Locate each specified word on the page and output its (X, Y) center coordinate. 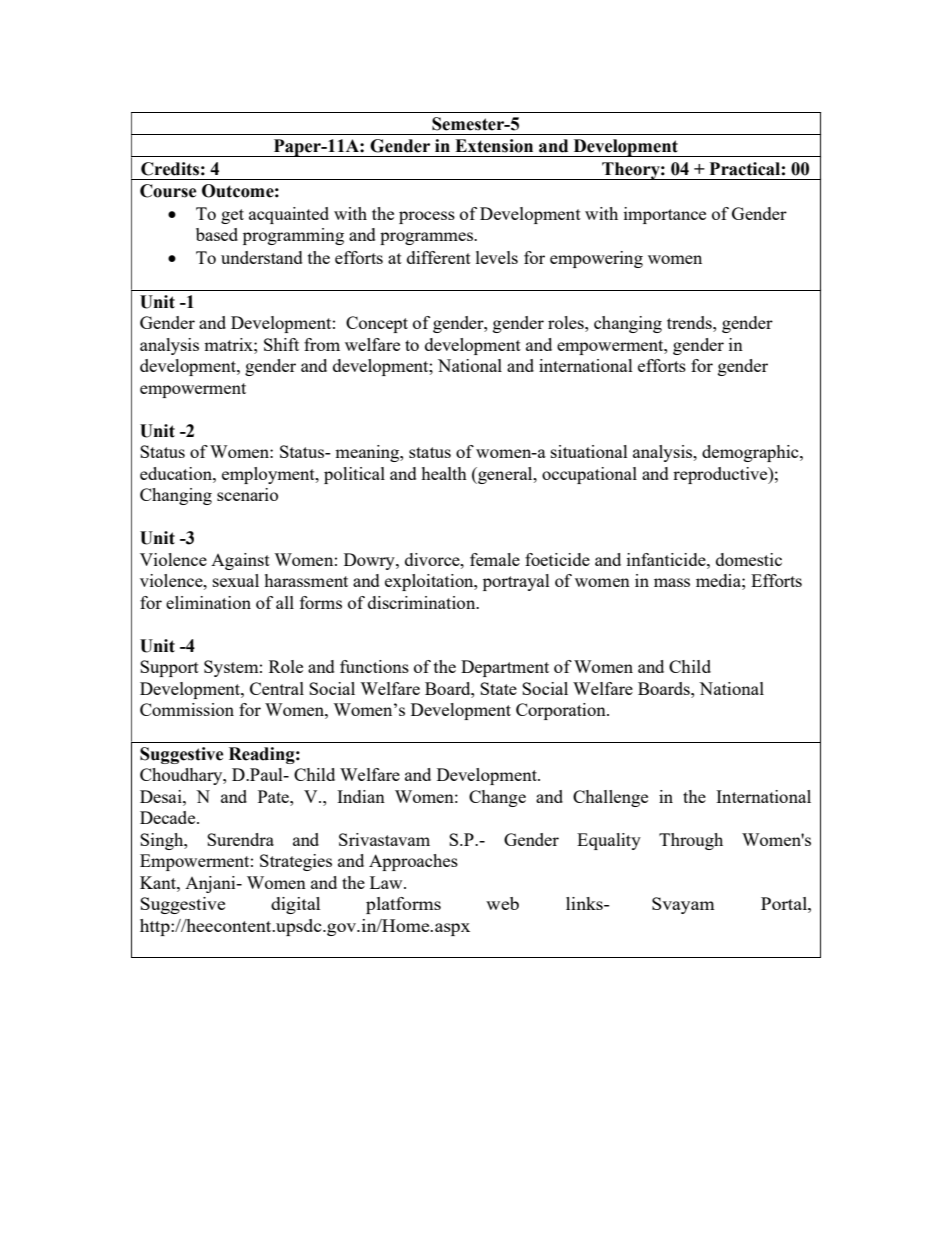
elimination (208, 602)
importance (665, 215)
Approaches (413, 862)
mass (672, 582)
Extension (494, 146)
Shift (281, 344)
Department (505, 668)
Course (168, 191)
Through (691, 841)
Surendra (240, 839)
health (444, 473)
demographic (751, 453)
